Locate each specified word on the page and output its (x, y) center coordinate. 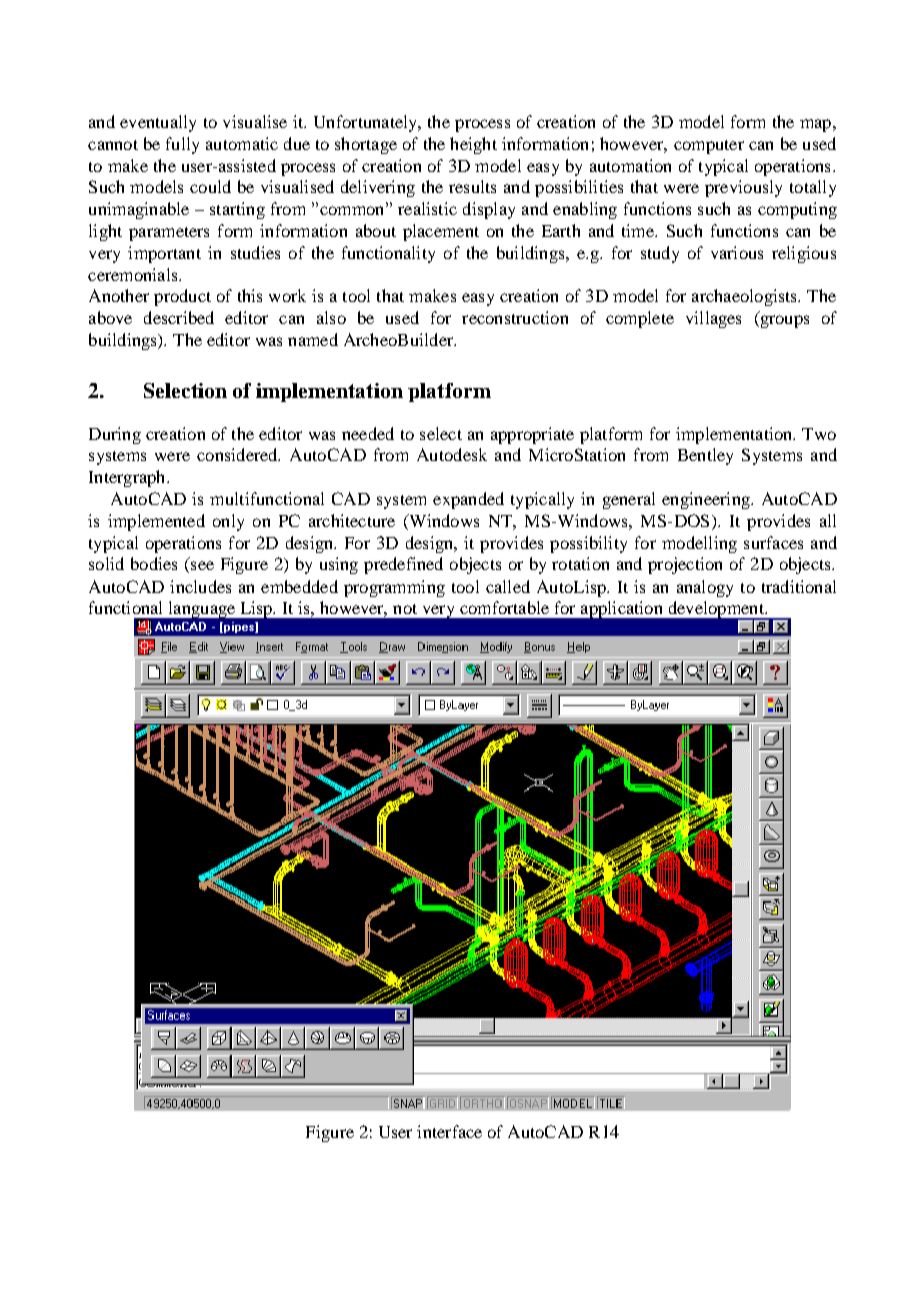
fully (182, 145)
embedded (299, 586)
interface (449, 1131)
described (179, 317)
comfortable (504, 607)
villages (713, 319)
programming (394, 588)
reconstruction (515, 317)
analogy (705, 588)
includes (200, 586)
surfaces (773, 542)
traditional (799, 586)
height (473, 145)
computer (709, 147)
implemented (156, 522)
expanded (468, 500)
